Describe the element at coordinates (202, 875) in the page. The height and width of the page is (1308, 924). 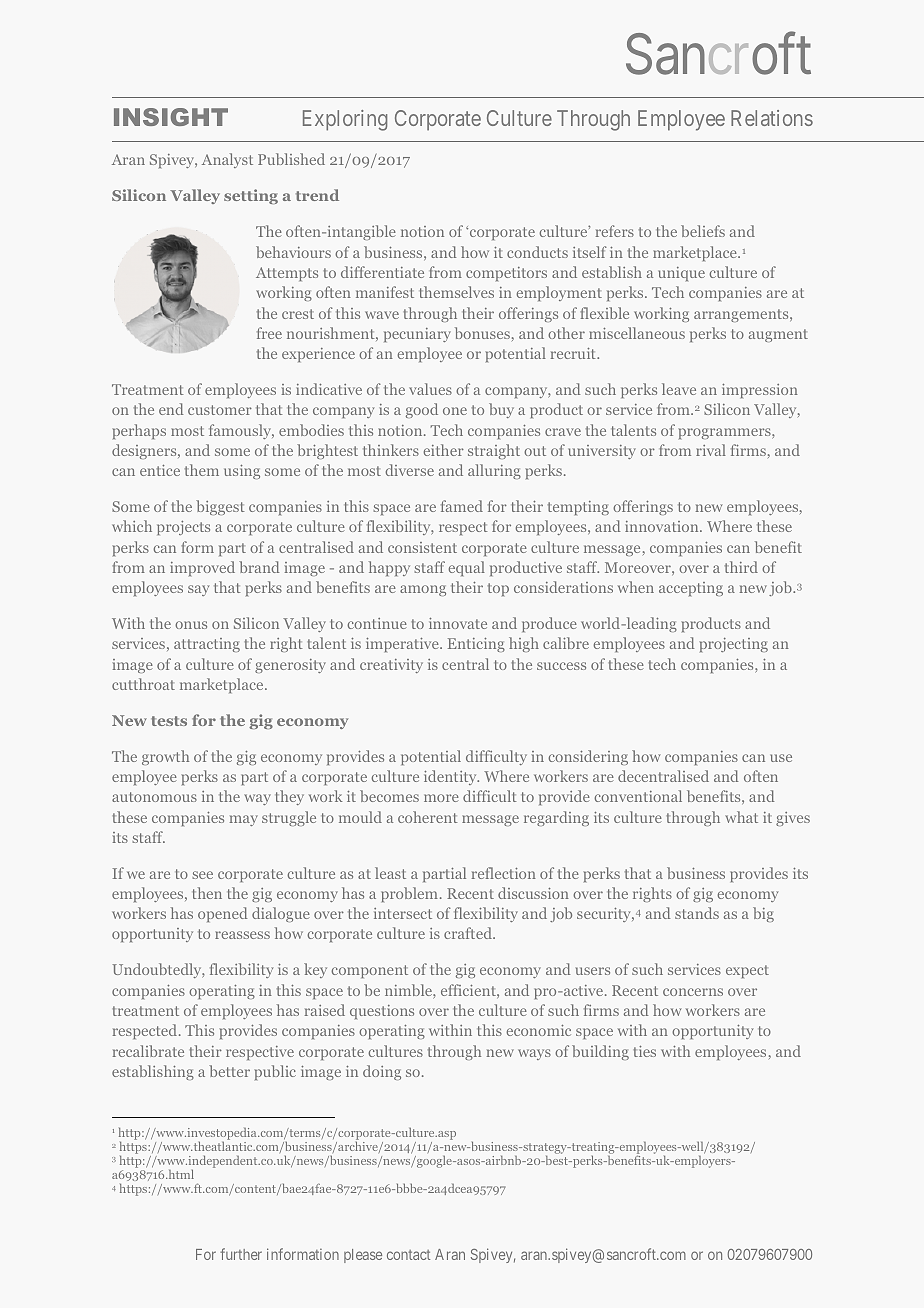
I see `see` at that location.
